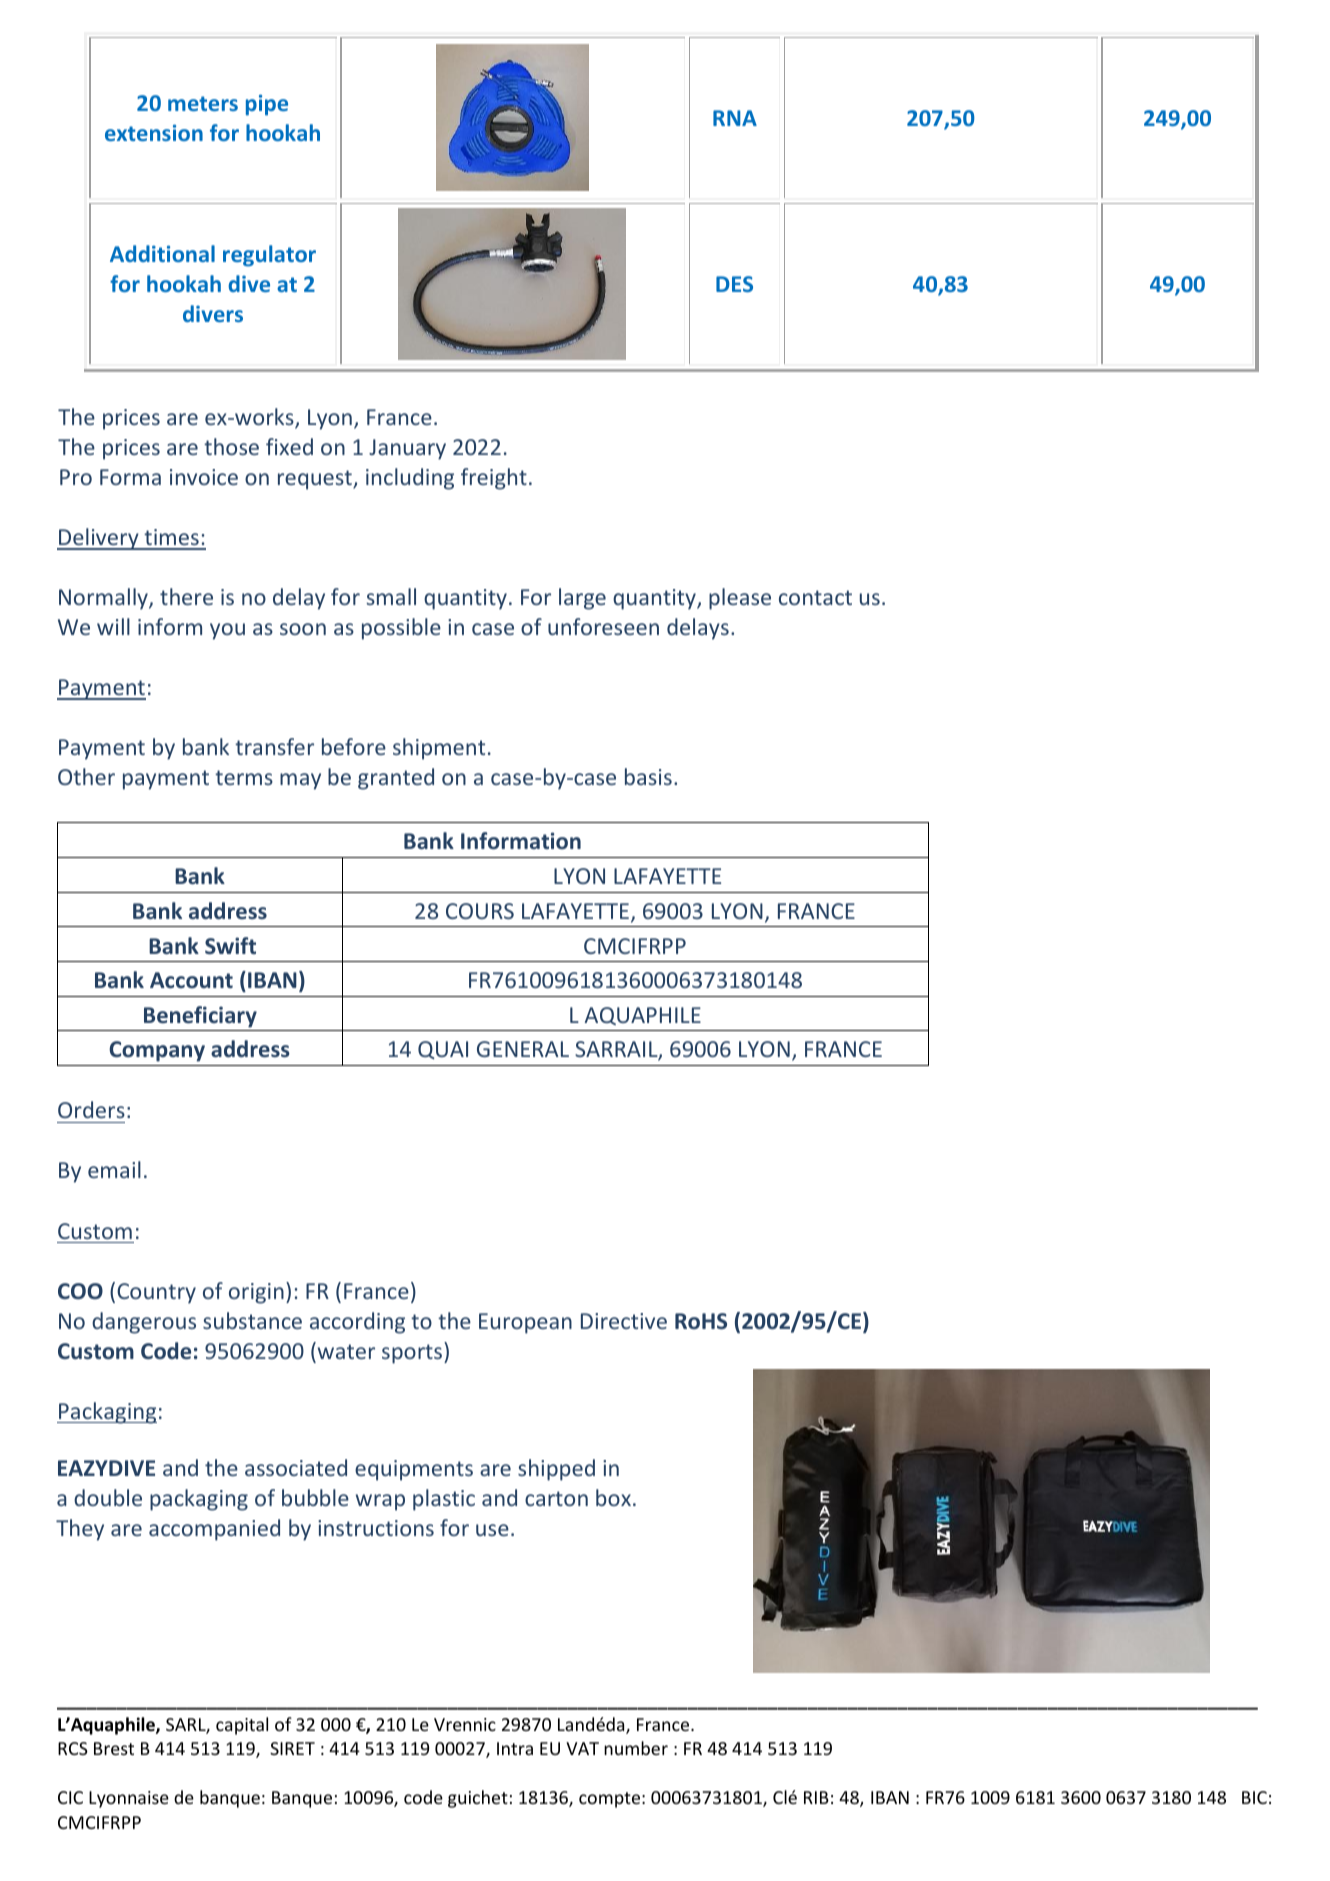 This screenshot has width=1330, height=1881. I want to click on extension, so click(154, 132).
